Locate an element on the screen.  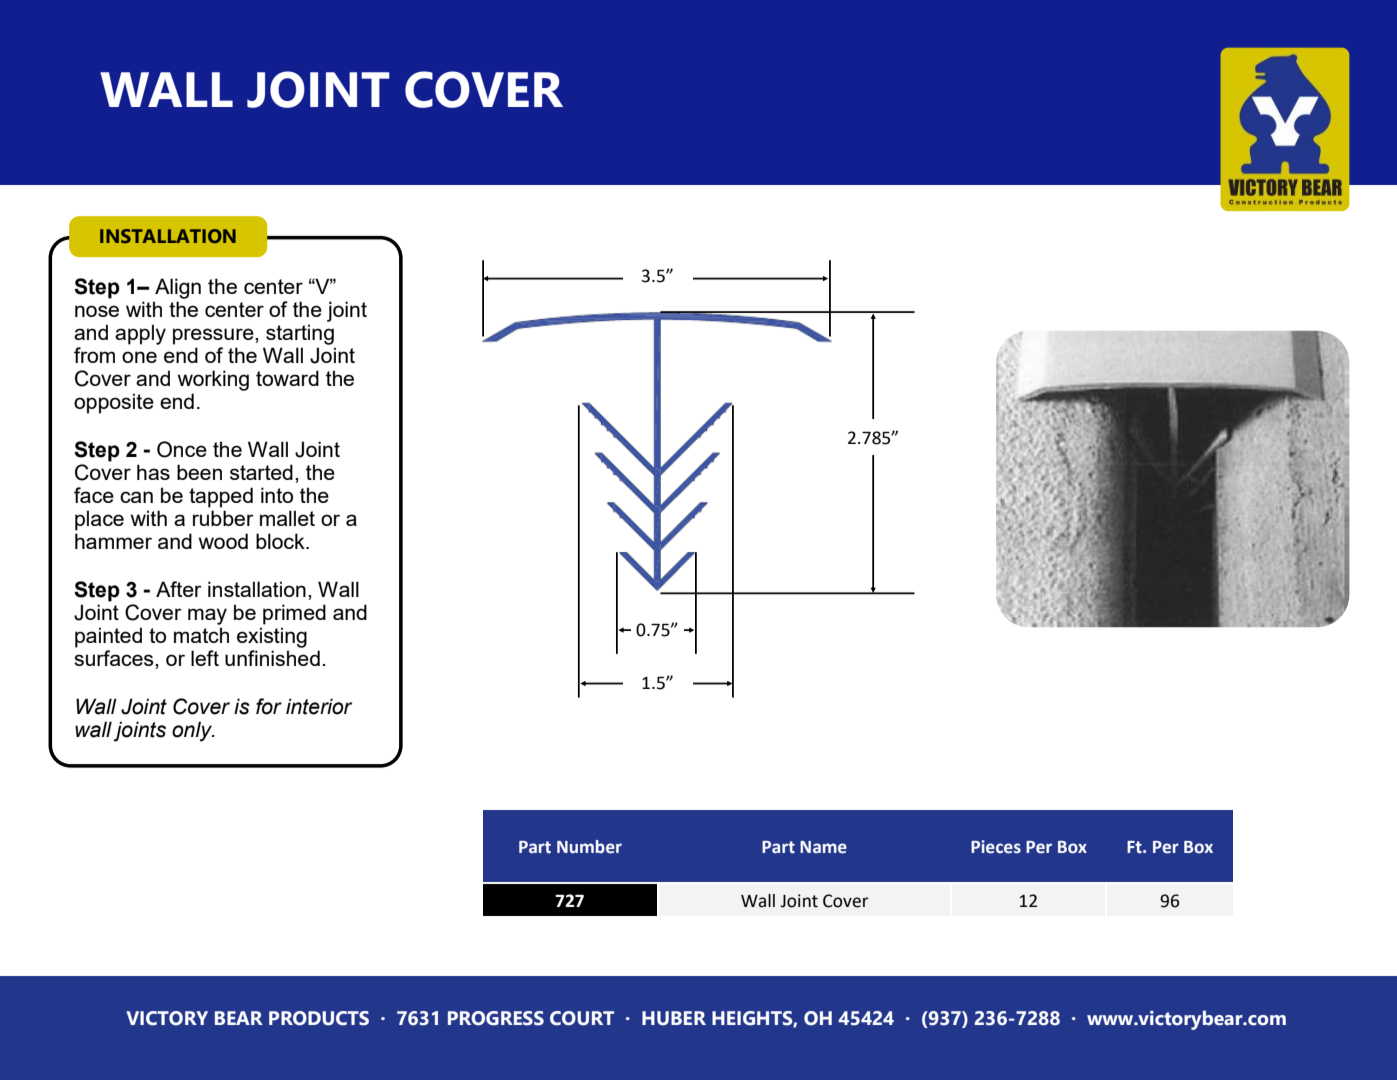
only is located at coordinates (193, 731).
